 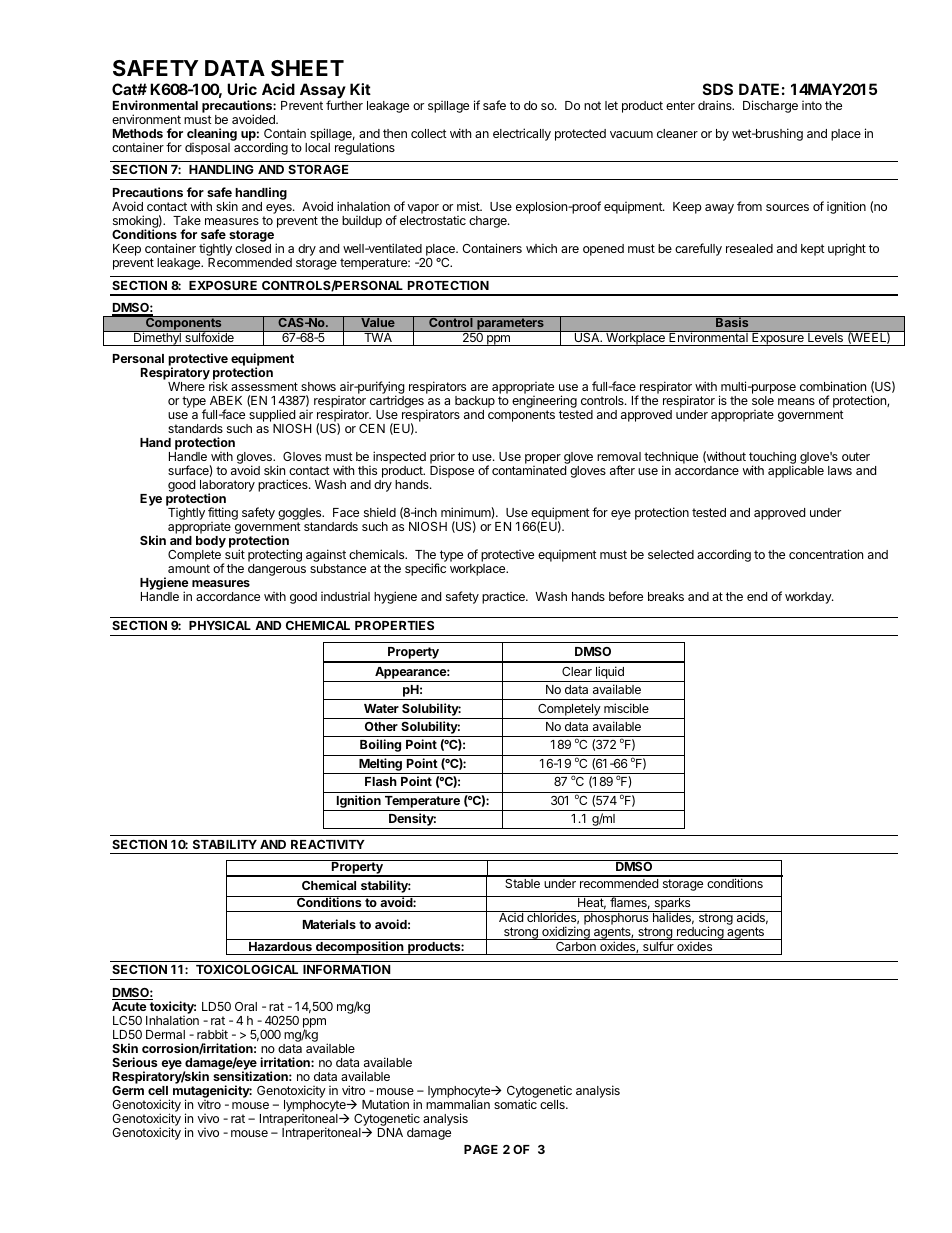 I want to click on Germ, so click(x=128, y=1090).
